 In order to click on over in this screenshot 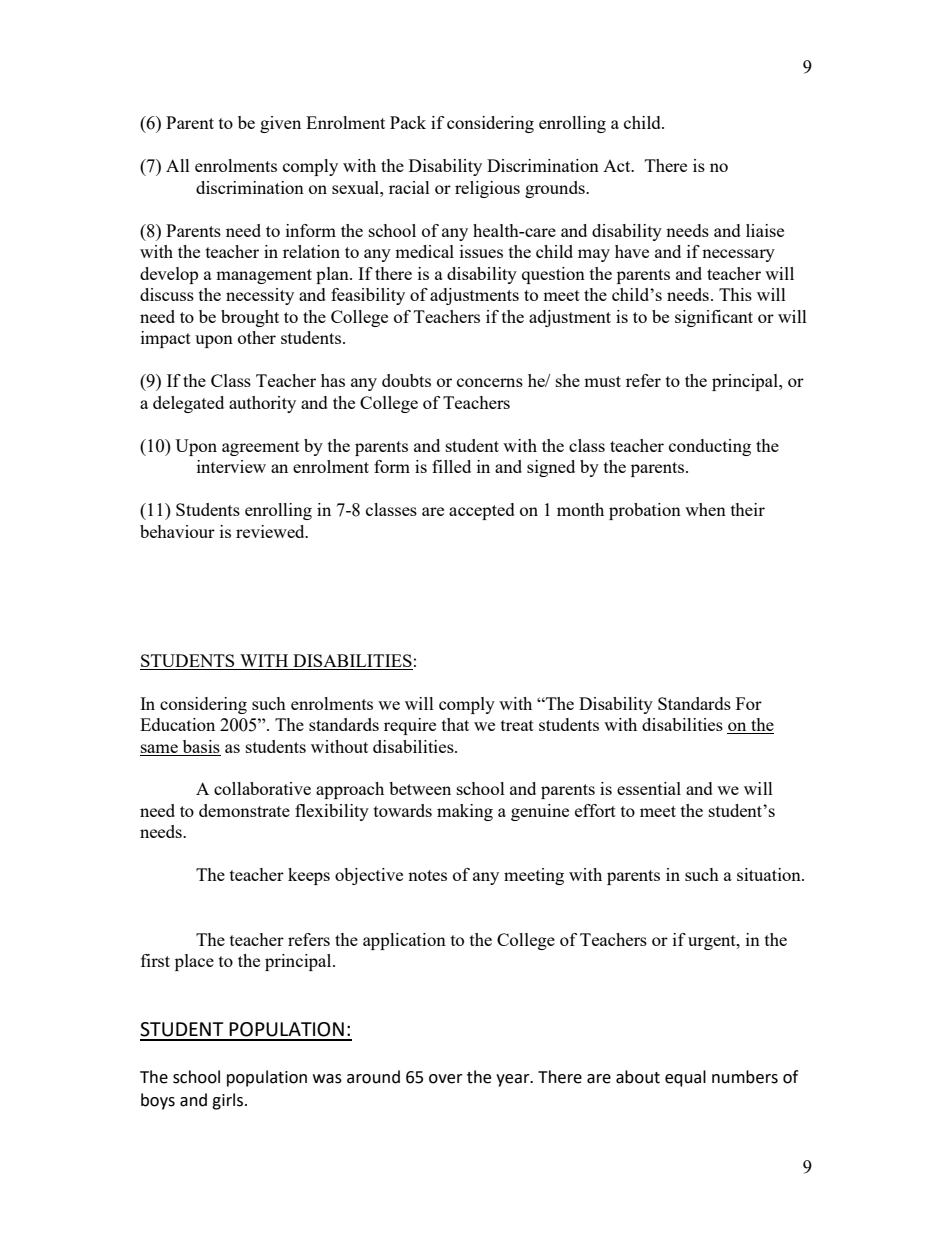, I will do `click(446, 1079)`.
